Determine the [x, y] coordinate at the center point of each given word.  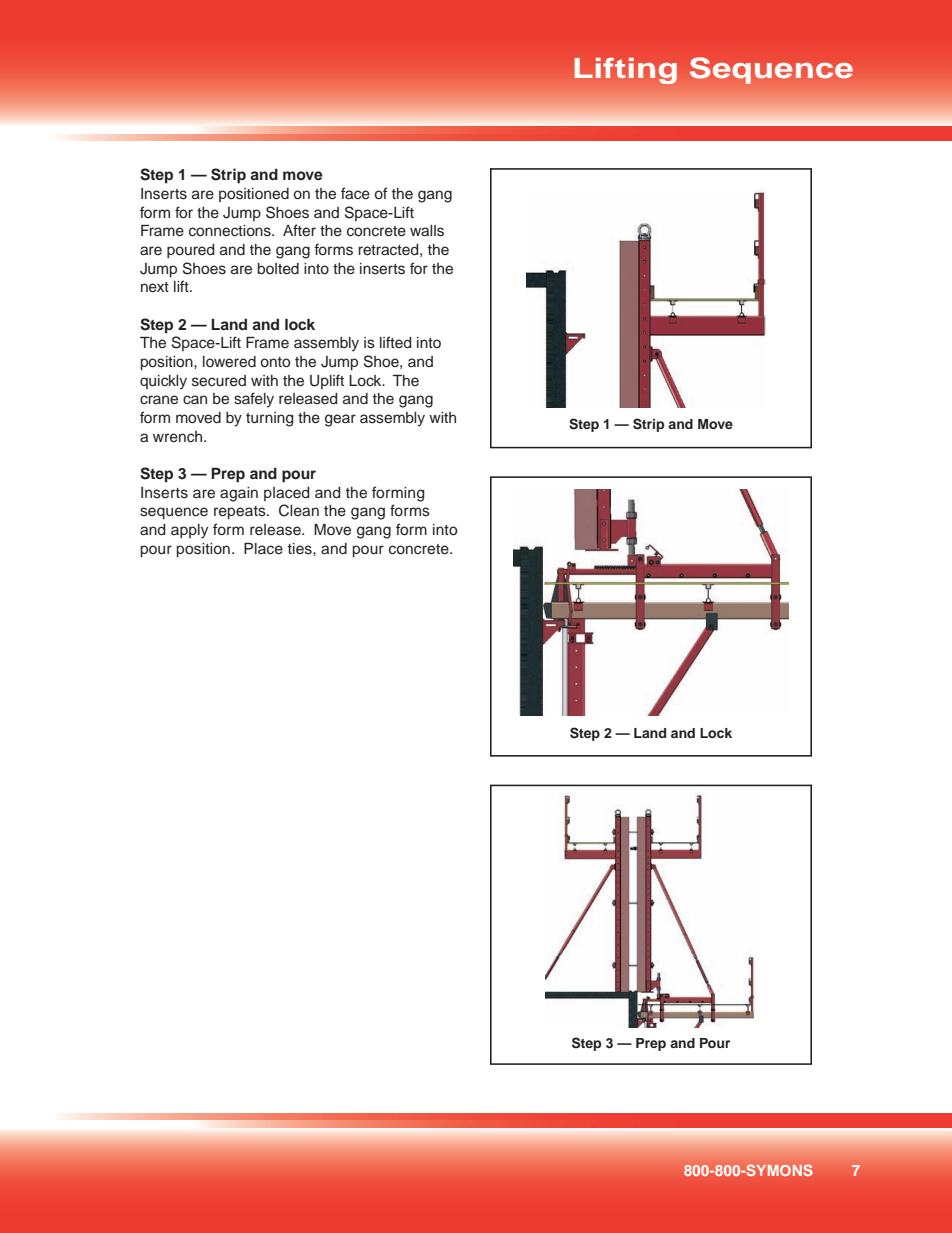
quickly [163, 382]
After [299, 230]
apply [189, 531]
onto [275, 362]
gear [340, 420]
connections [231, 231]
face [355, 193]
